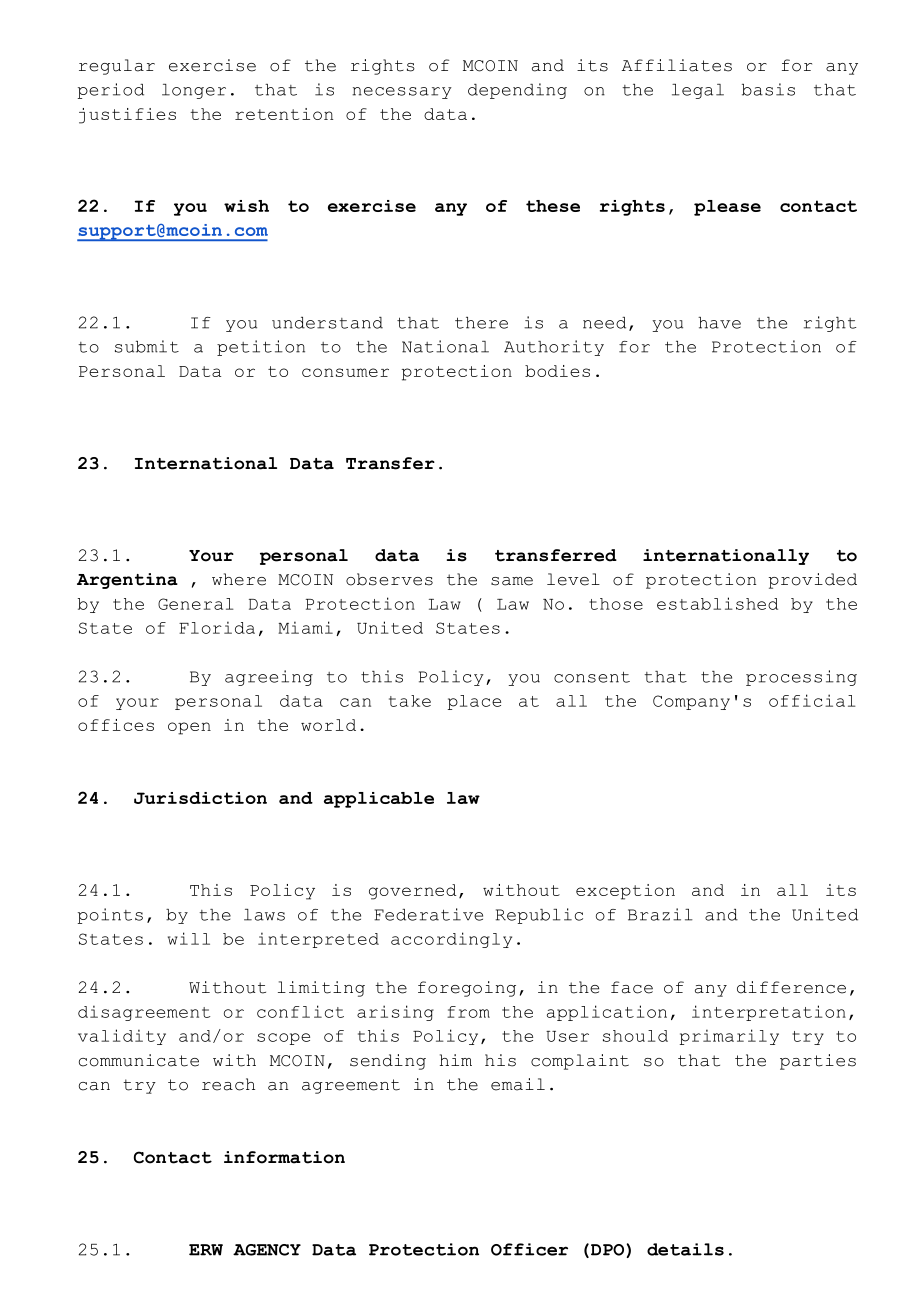 The height and width of the document is (1308, 924). What do you see at coordinates (147, 346) in the document?
I see `submit` at bounding box center [147, 346].
